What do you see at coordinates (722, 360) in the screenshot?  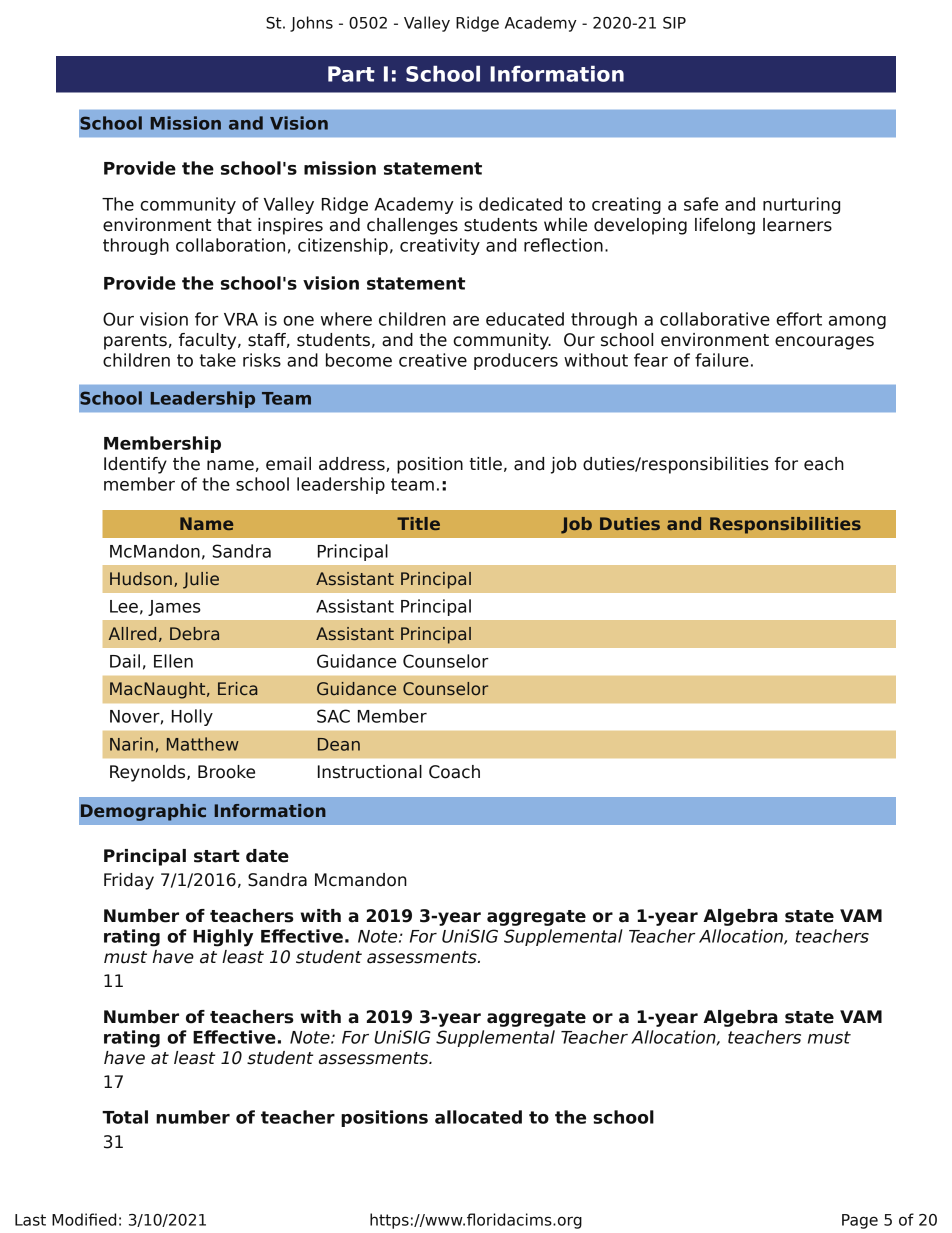 I see `failure` at bounding box center [722, 360].
